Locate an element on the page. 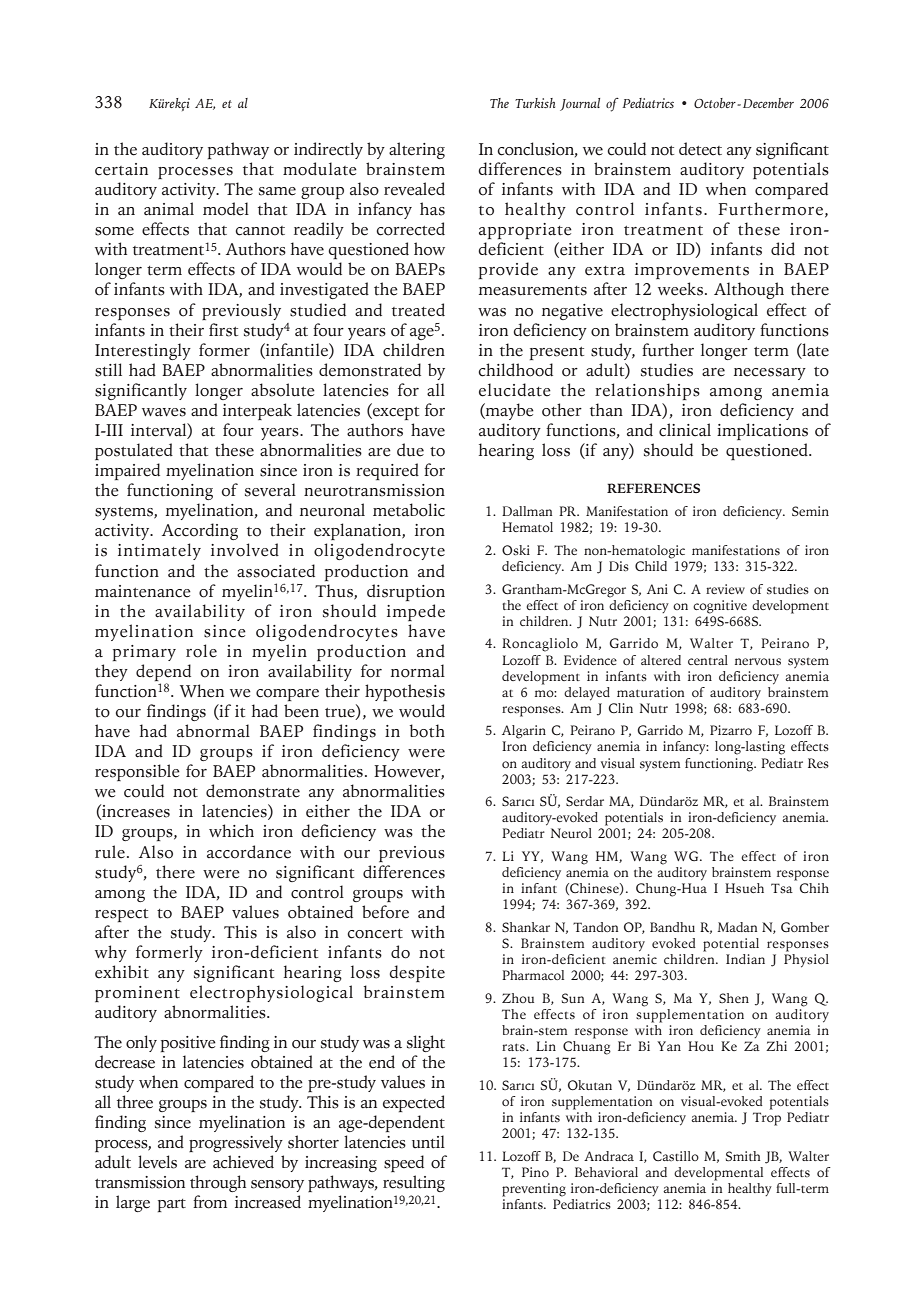  According is located at coordinates (200, 531).
